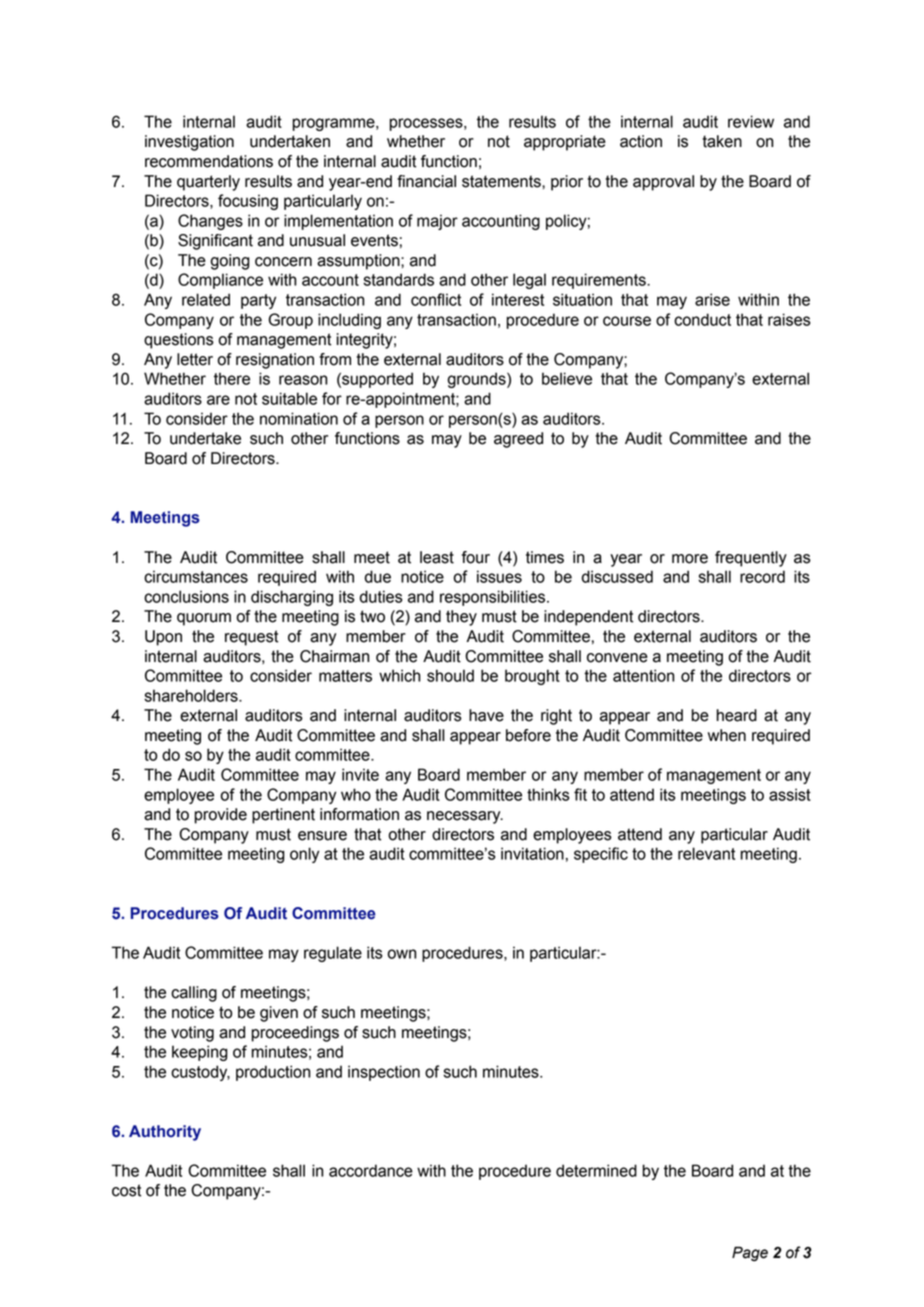  What do you see at coordinates (706, 853) in the screenshot?
I see `relevant` at bounding box center [706, 853].
